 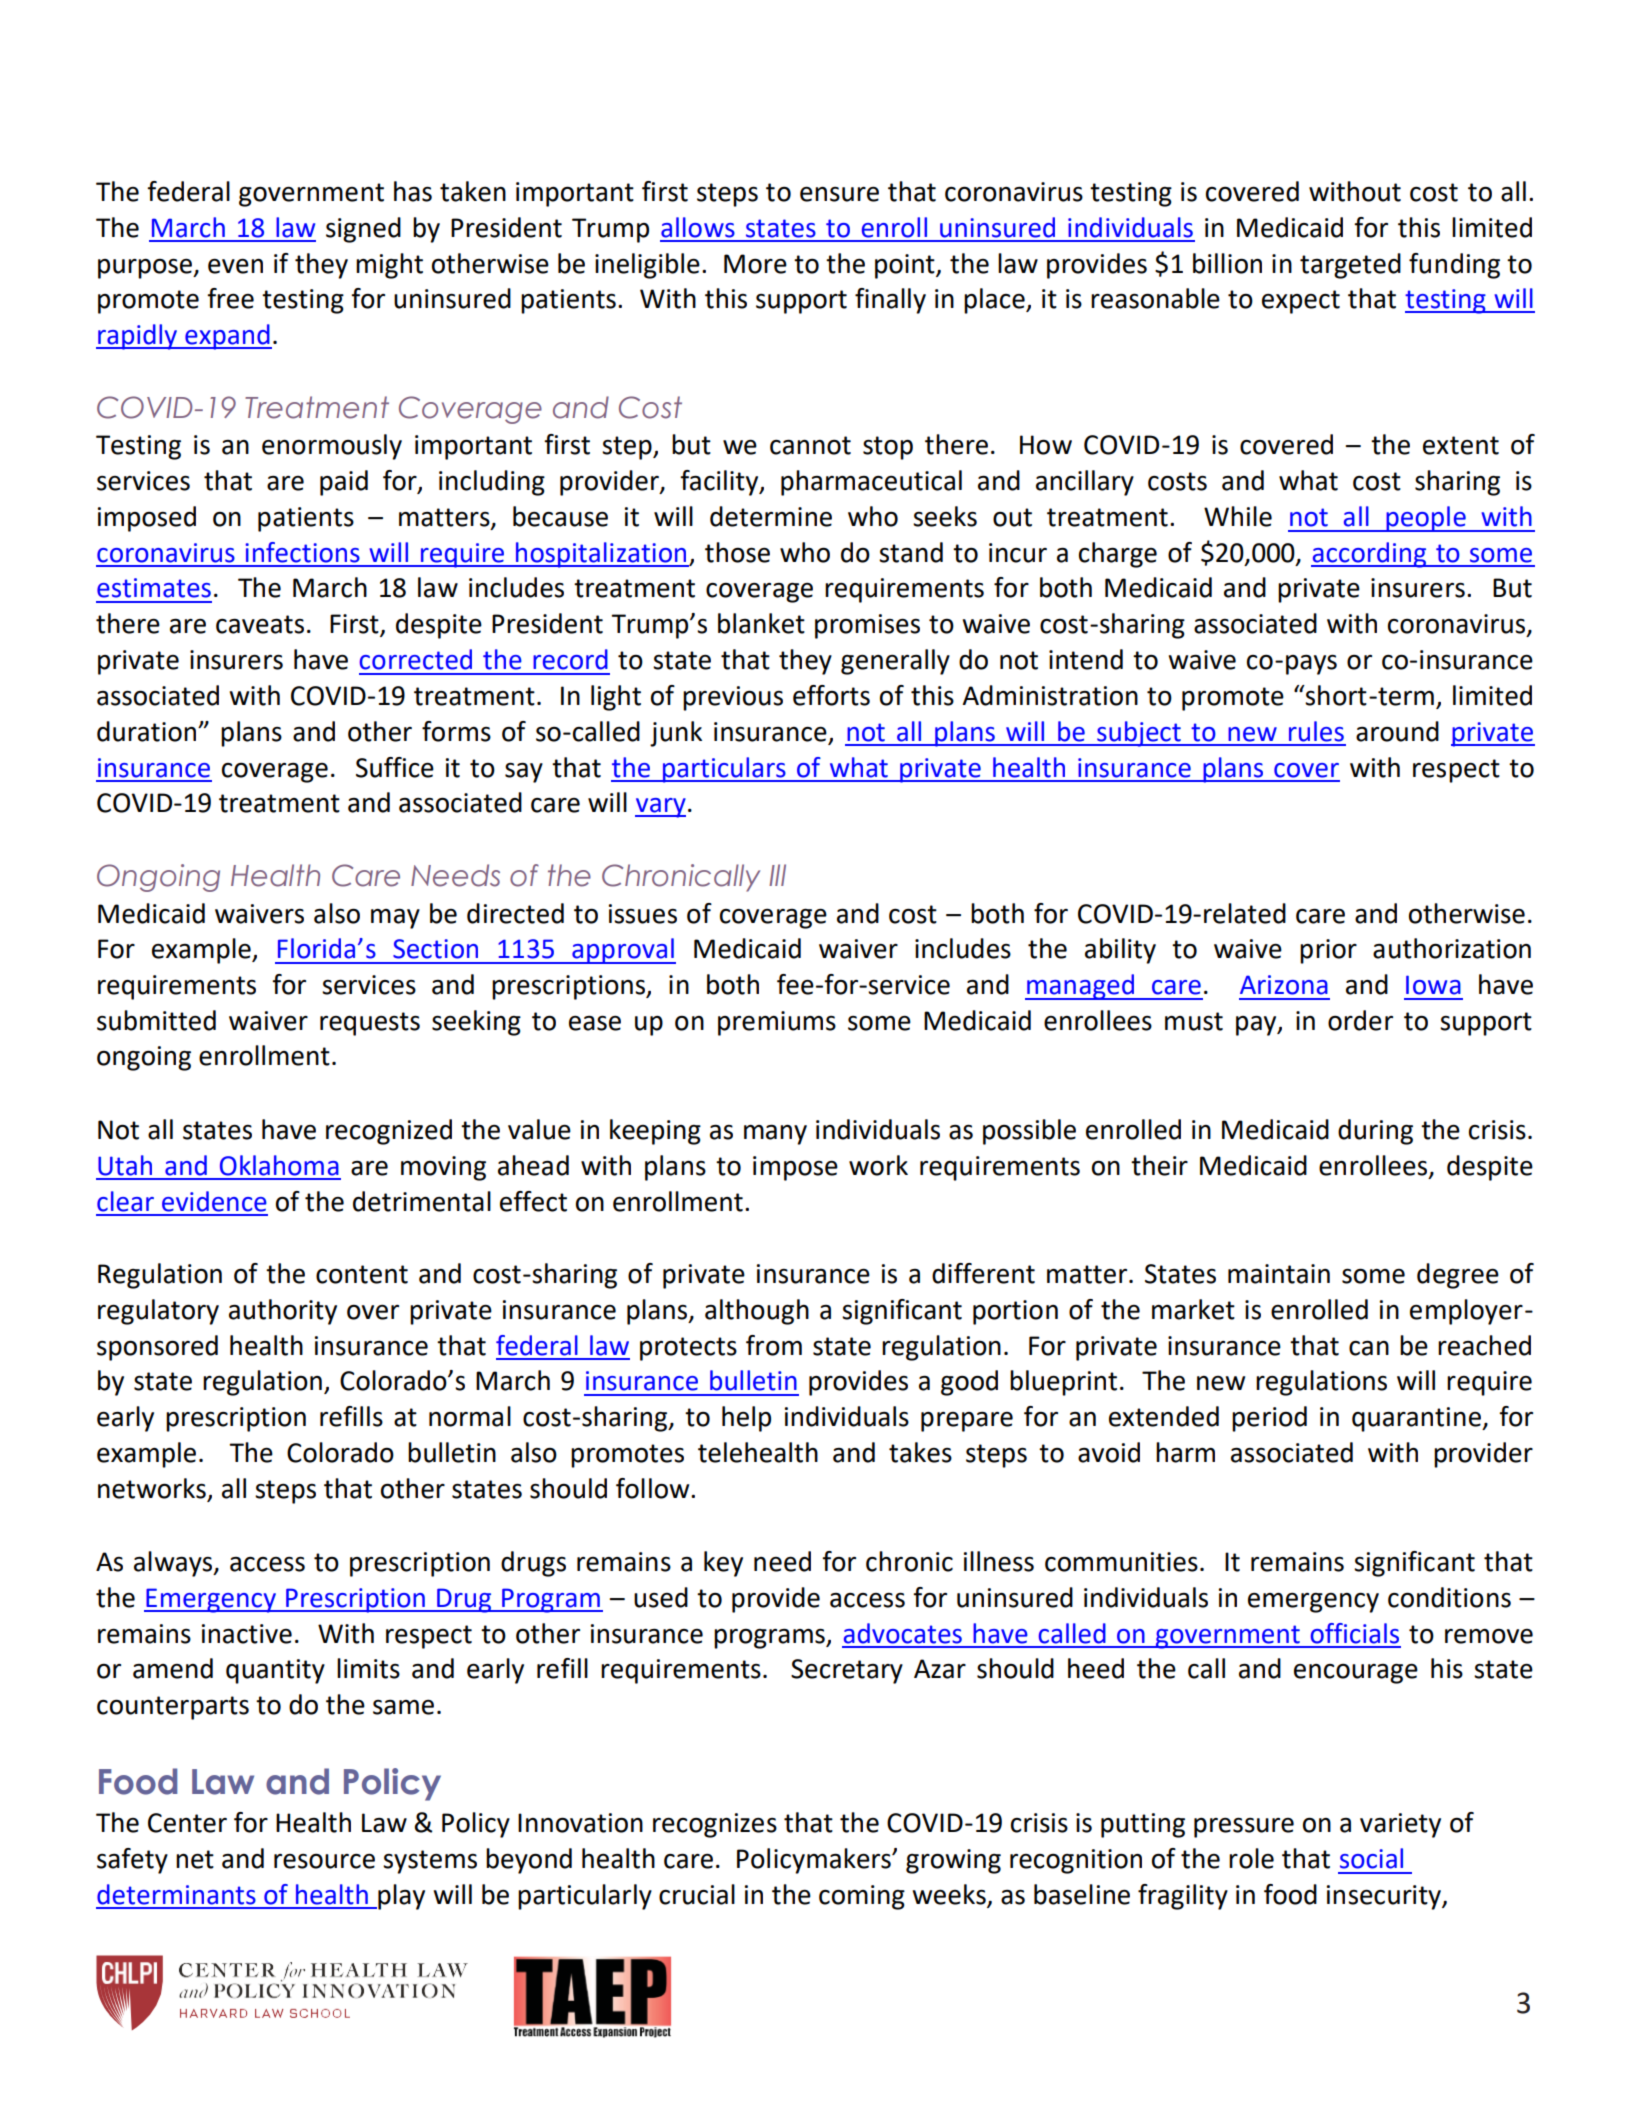 I want to click on blanket, so click(x=761, y=623).
